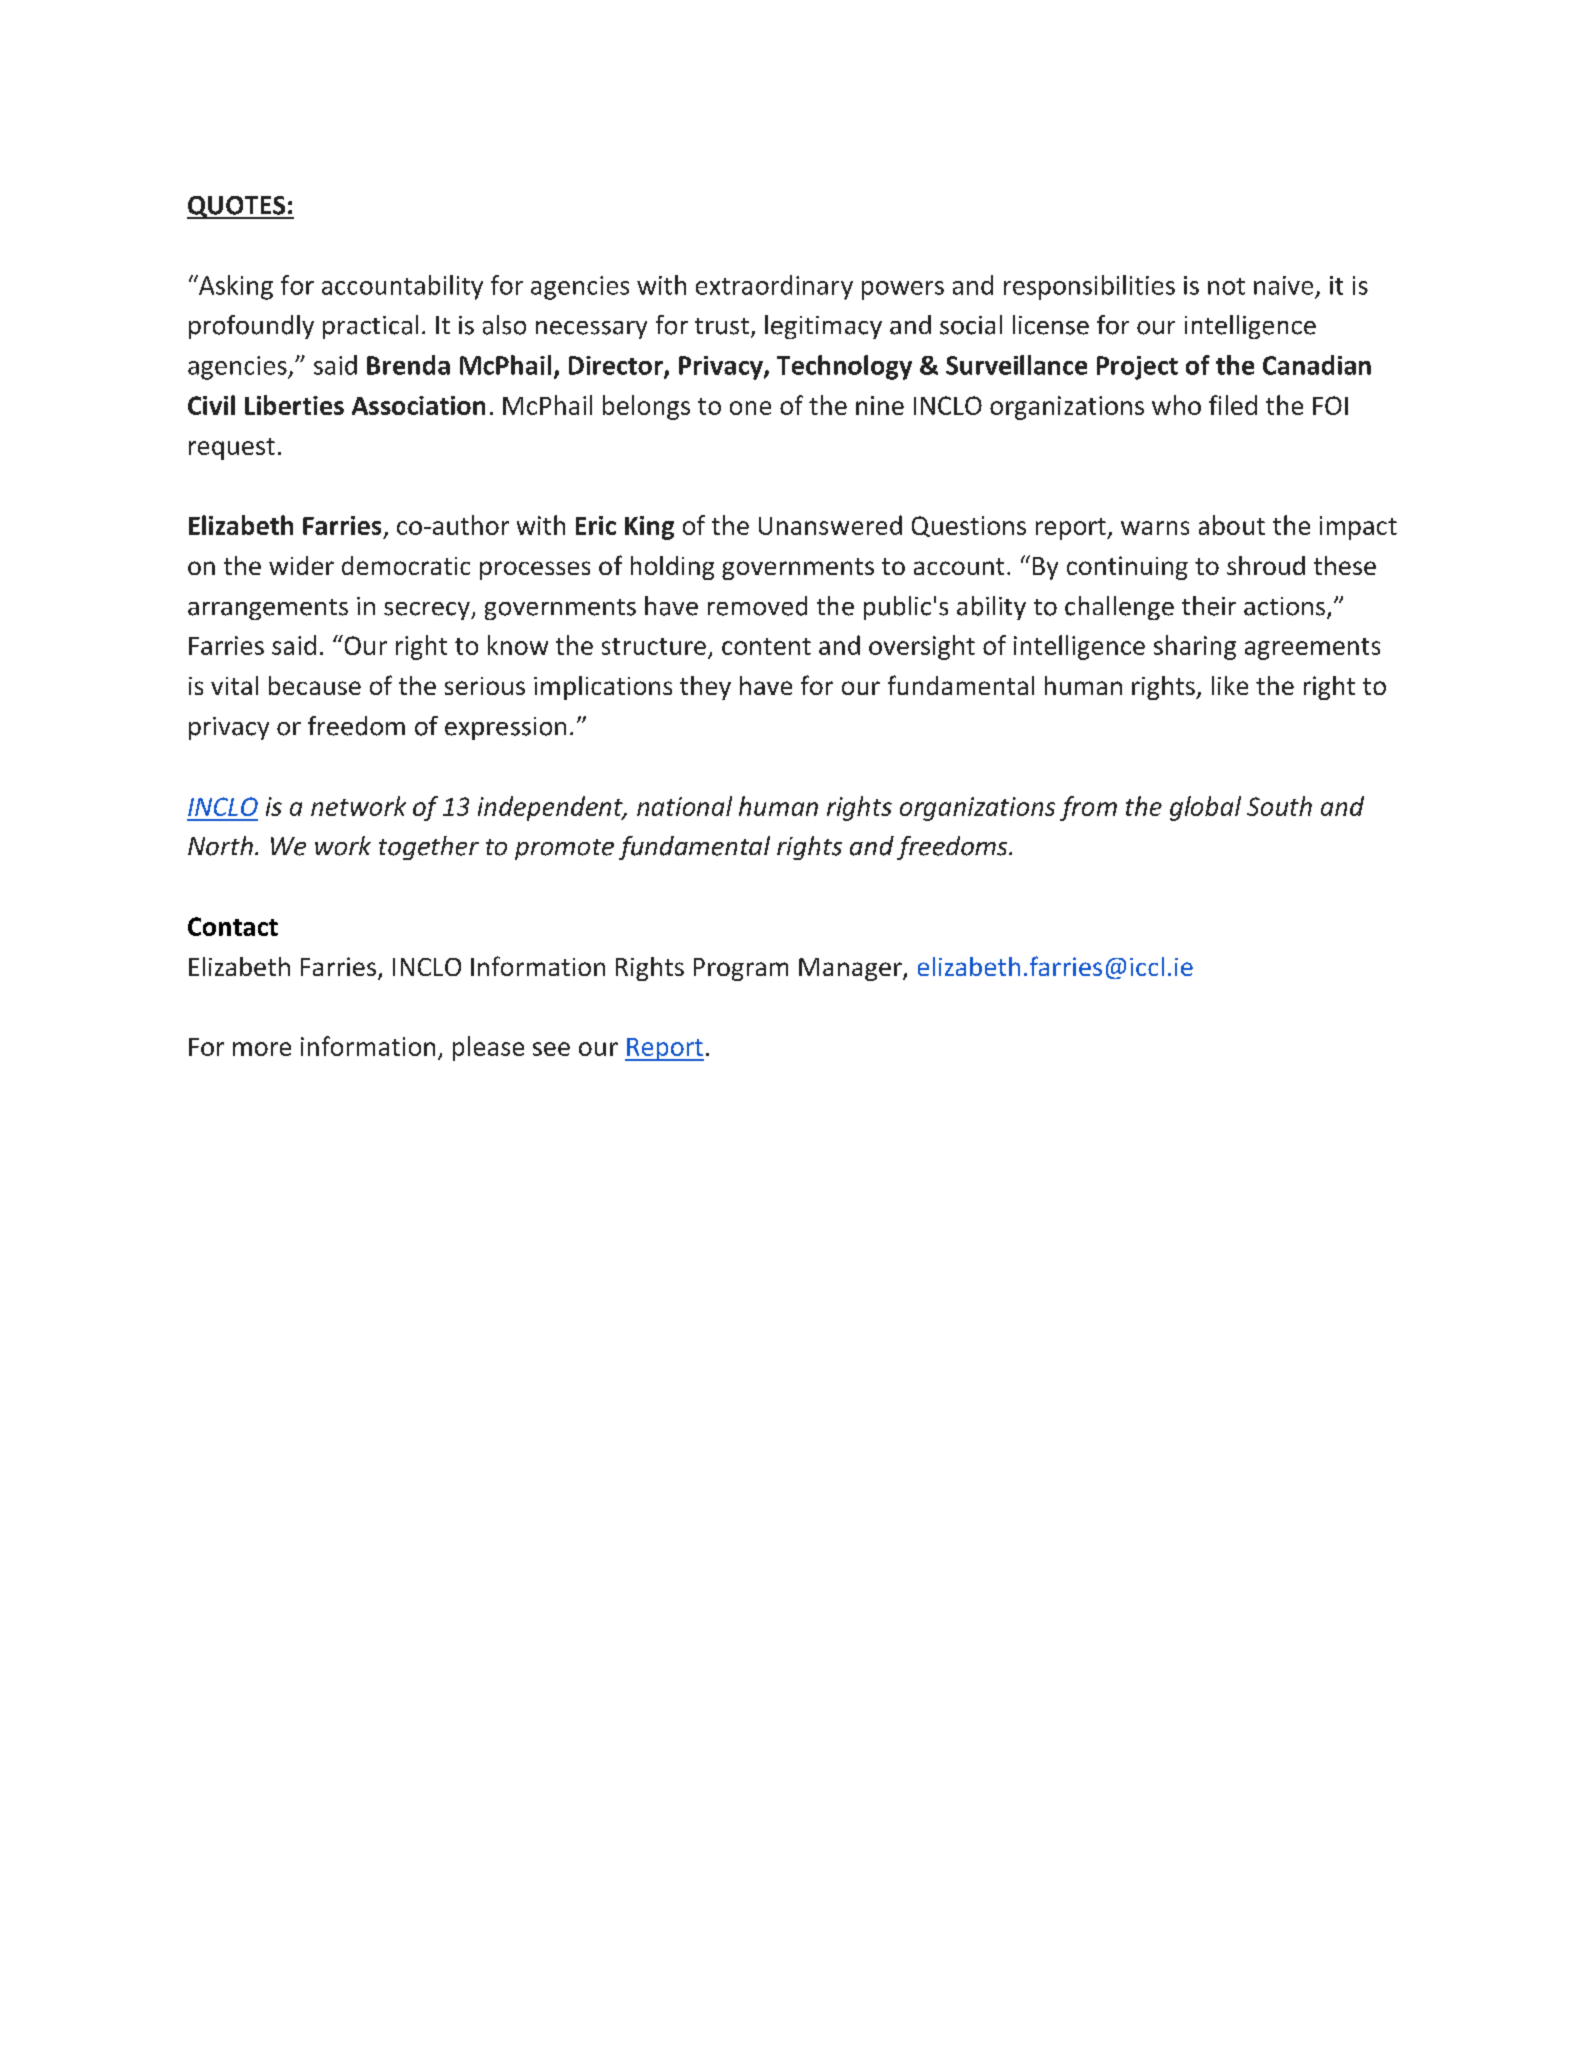 This document has width=1588, height=2055. I want to click on global, so click(1205, 808).
